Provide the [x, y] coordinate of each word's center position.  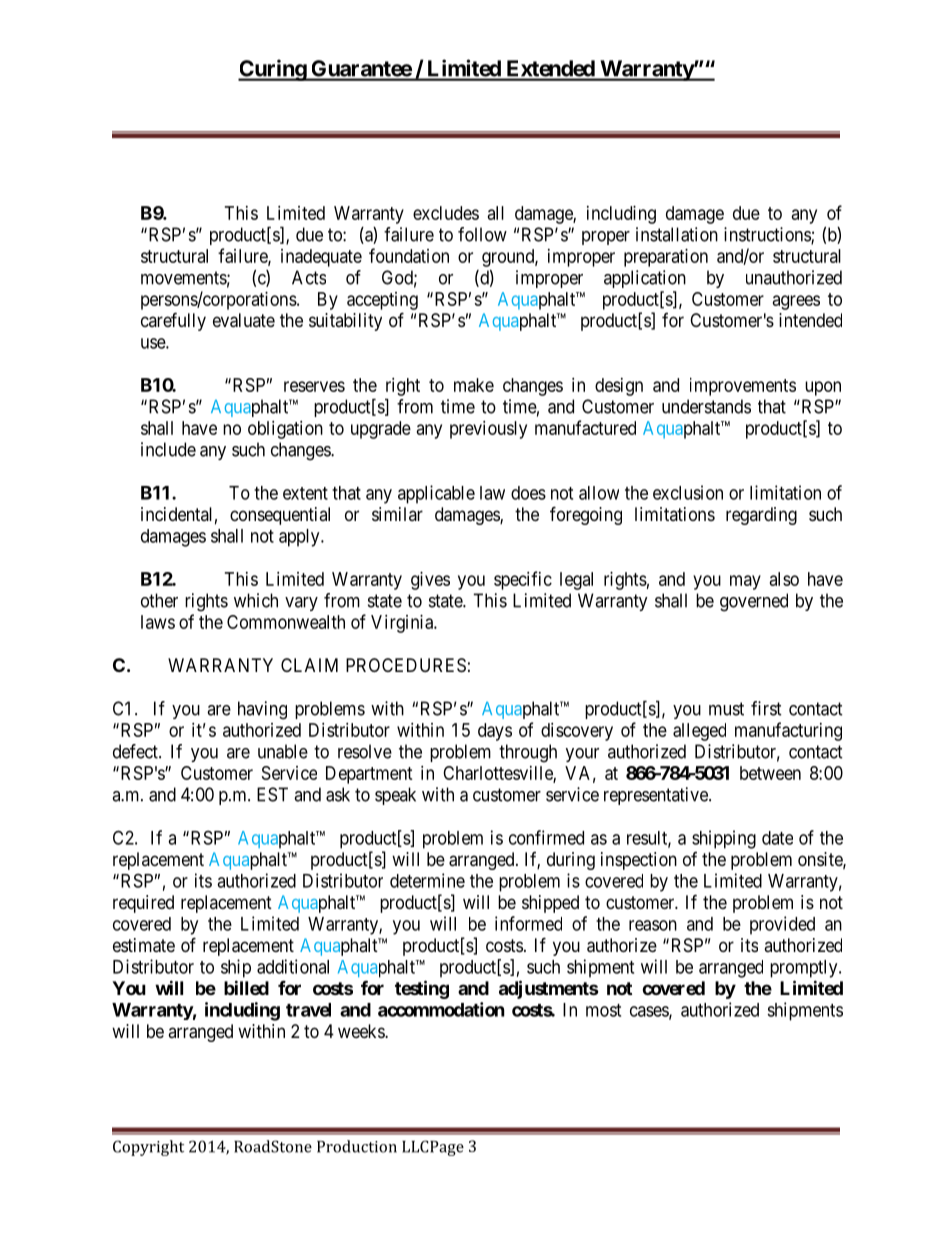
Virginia [403, 624]
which [256, 600]
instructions [768, 235]
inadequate [321, 258]
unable [283, 751]
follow [482, 234]
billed [246, 987]
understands [706, 406]
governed [754, 602]
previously [488, 430]
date [777, 838]
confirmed [546, 837]
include [168, 449]
